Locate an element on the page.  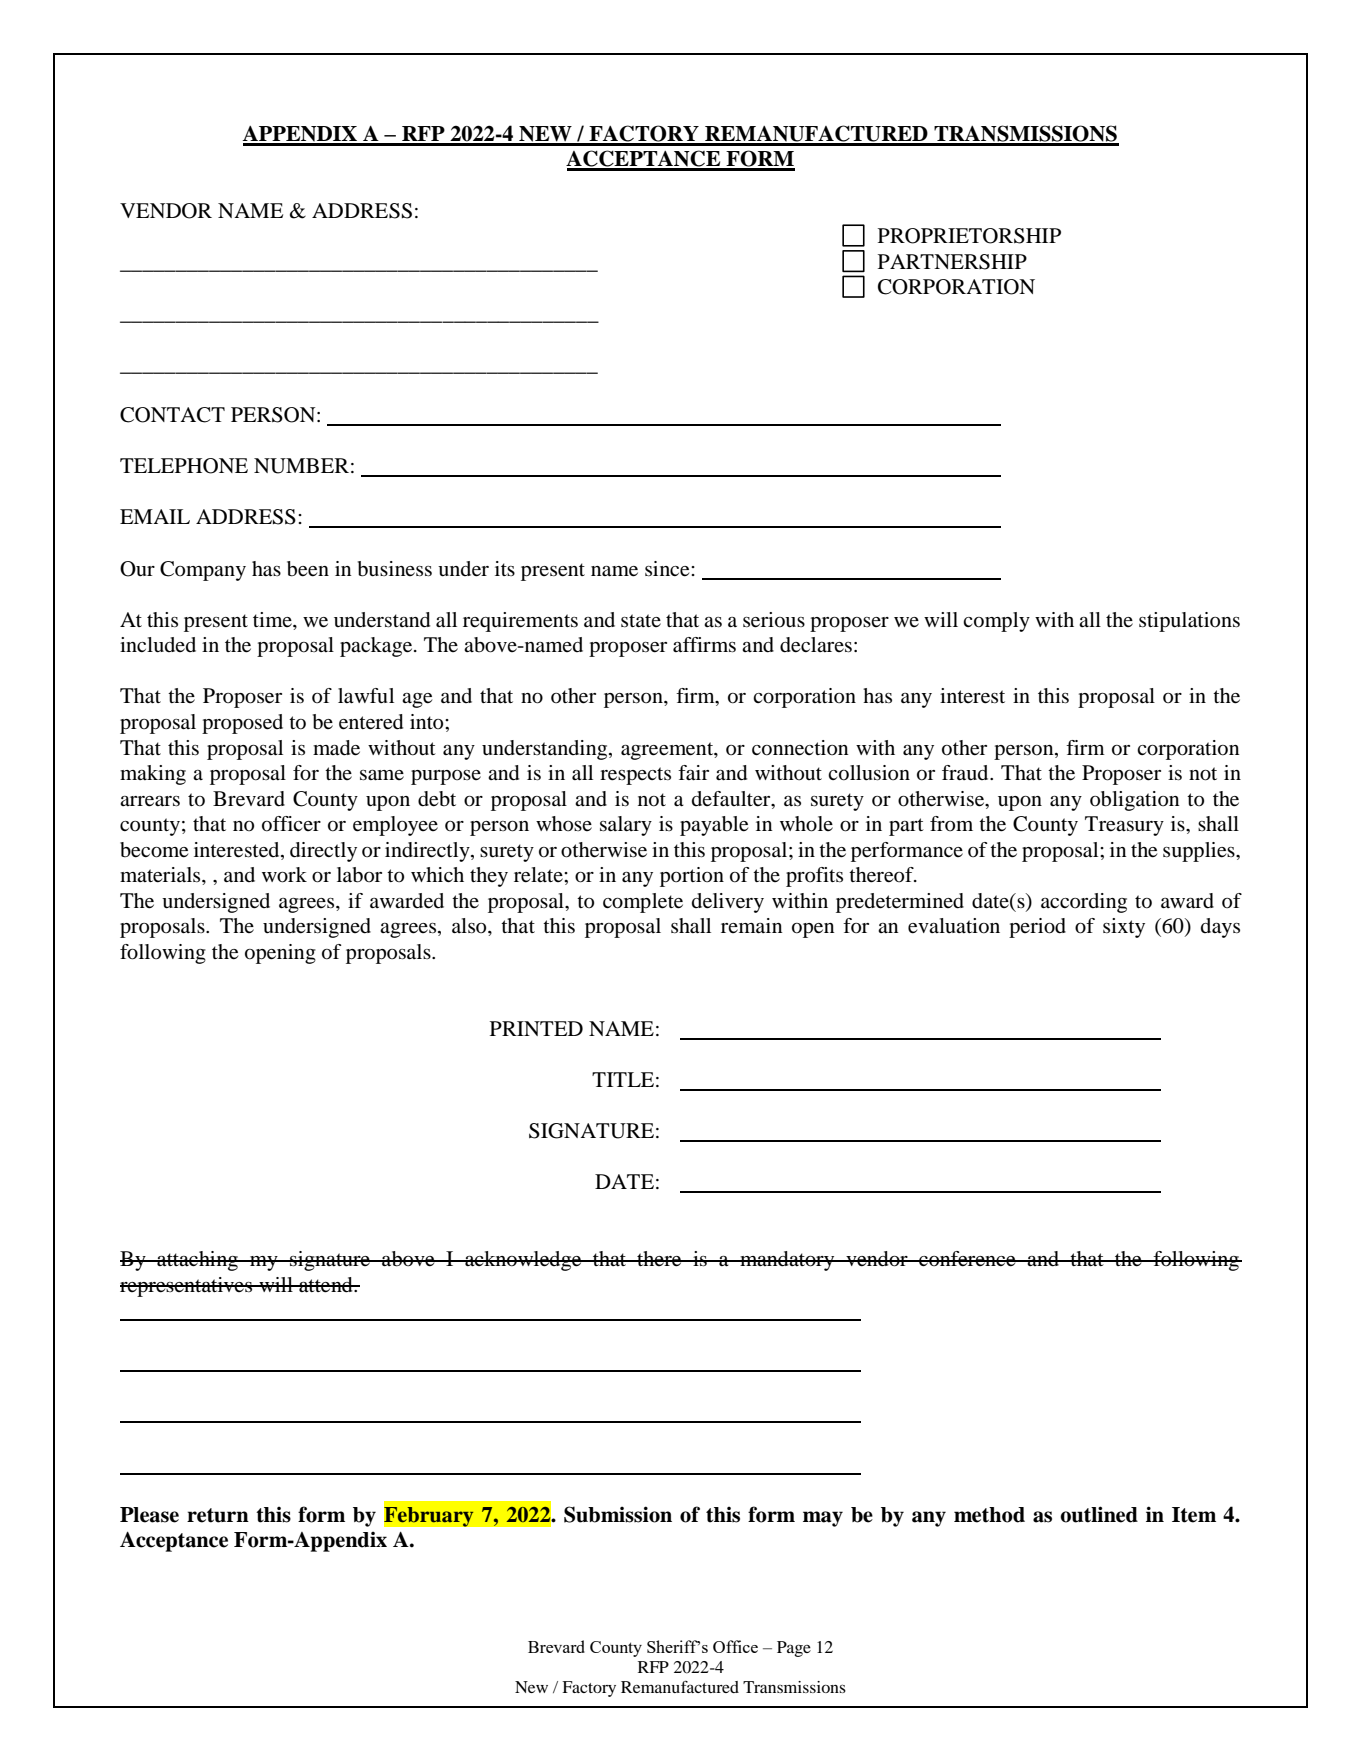
sixty is located at coordinates (1124, 928).
